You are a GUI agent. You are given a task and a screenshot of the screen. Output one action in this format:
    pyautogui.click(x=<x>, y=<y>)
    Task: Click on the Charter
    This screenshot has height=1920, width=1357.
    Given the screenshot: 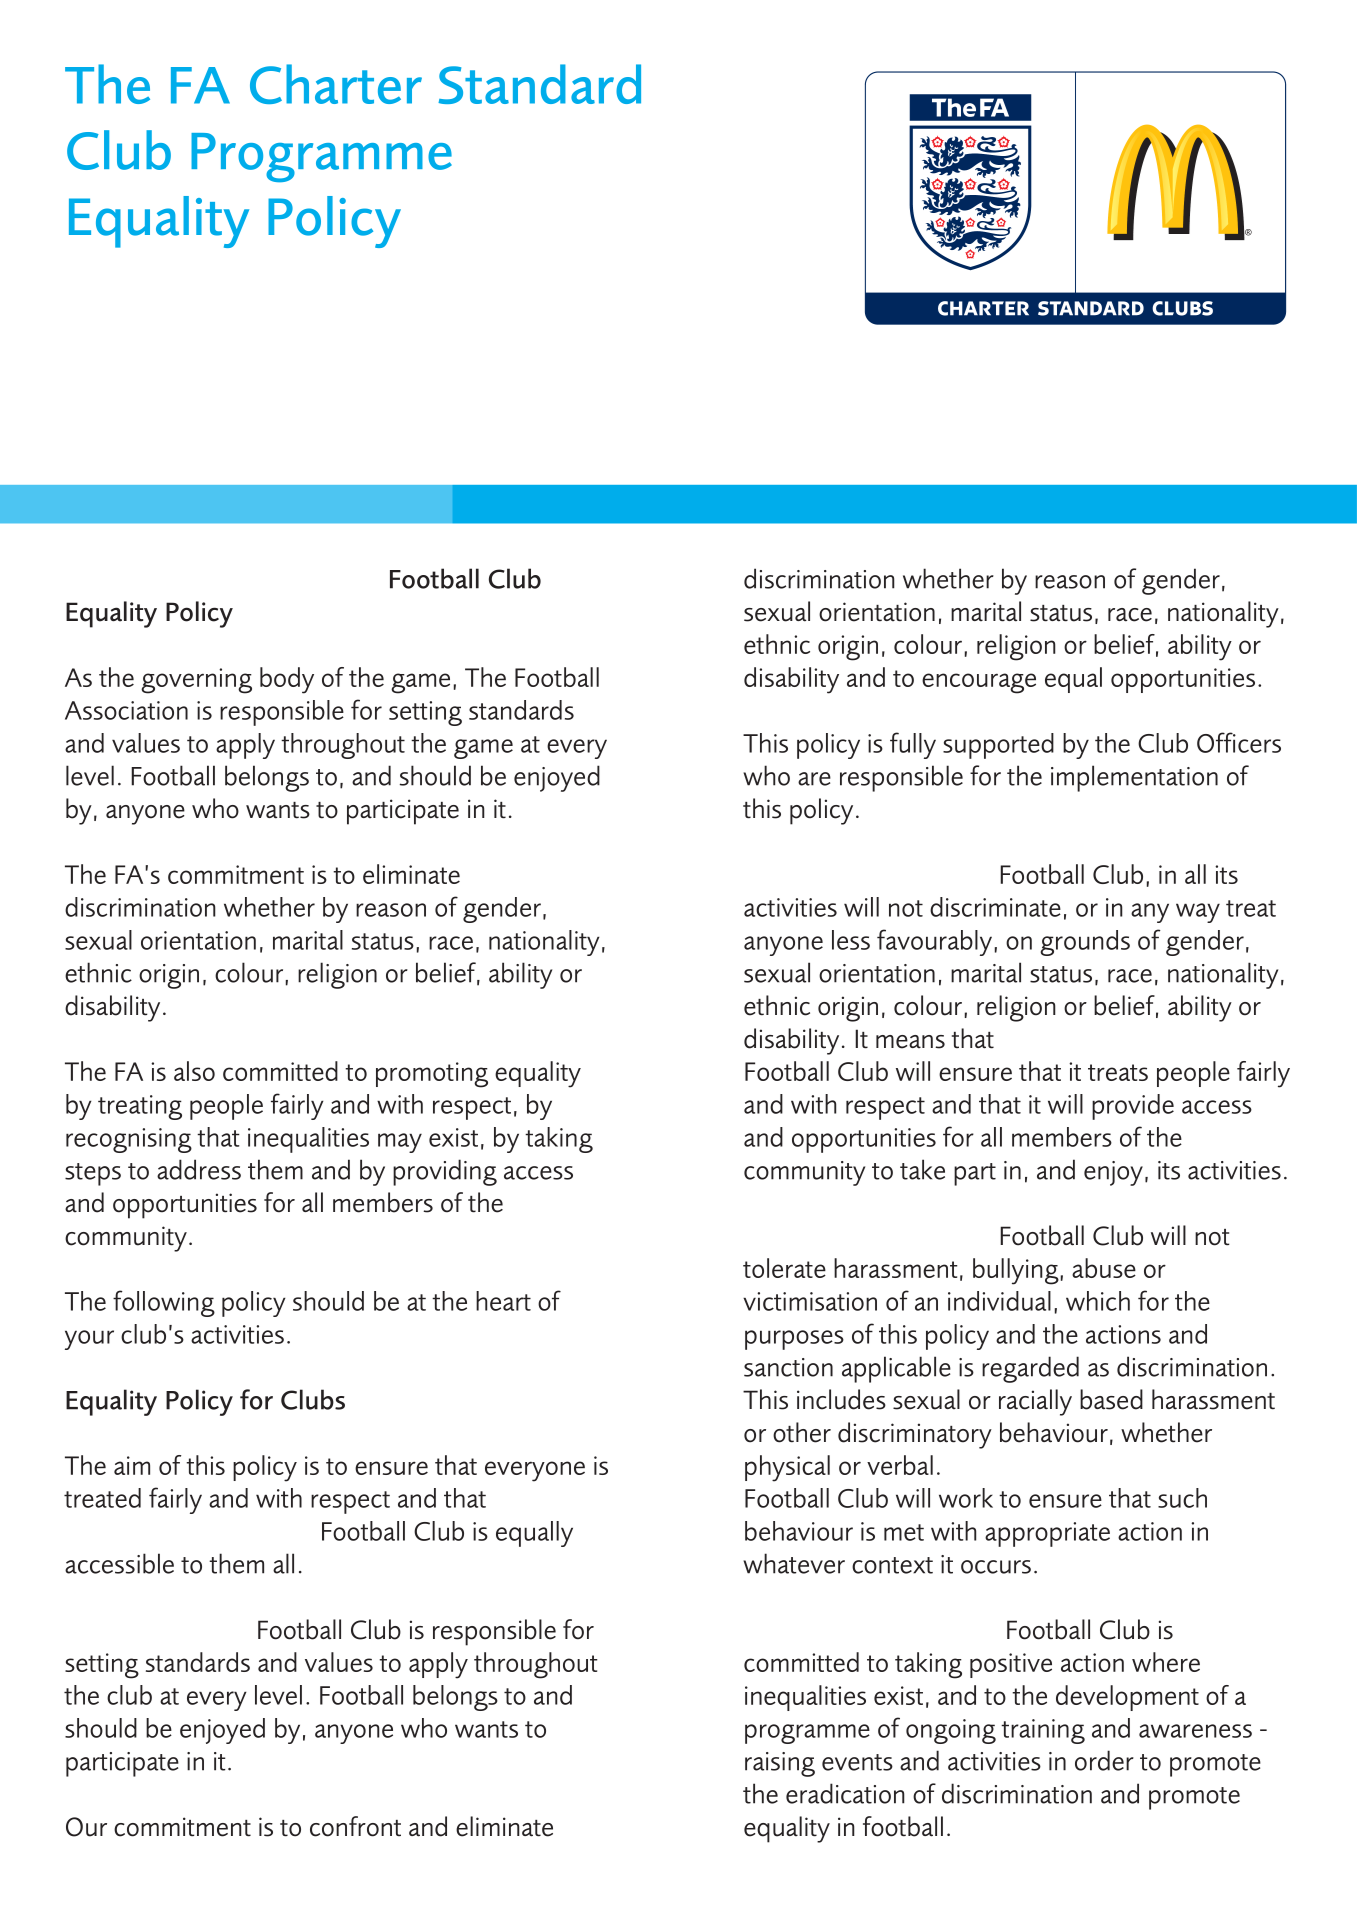 What is the action you would take?
    pyautogui.click(x=336, y=84)
